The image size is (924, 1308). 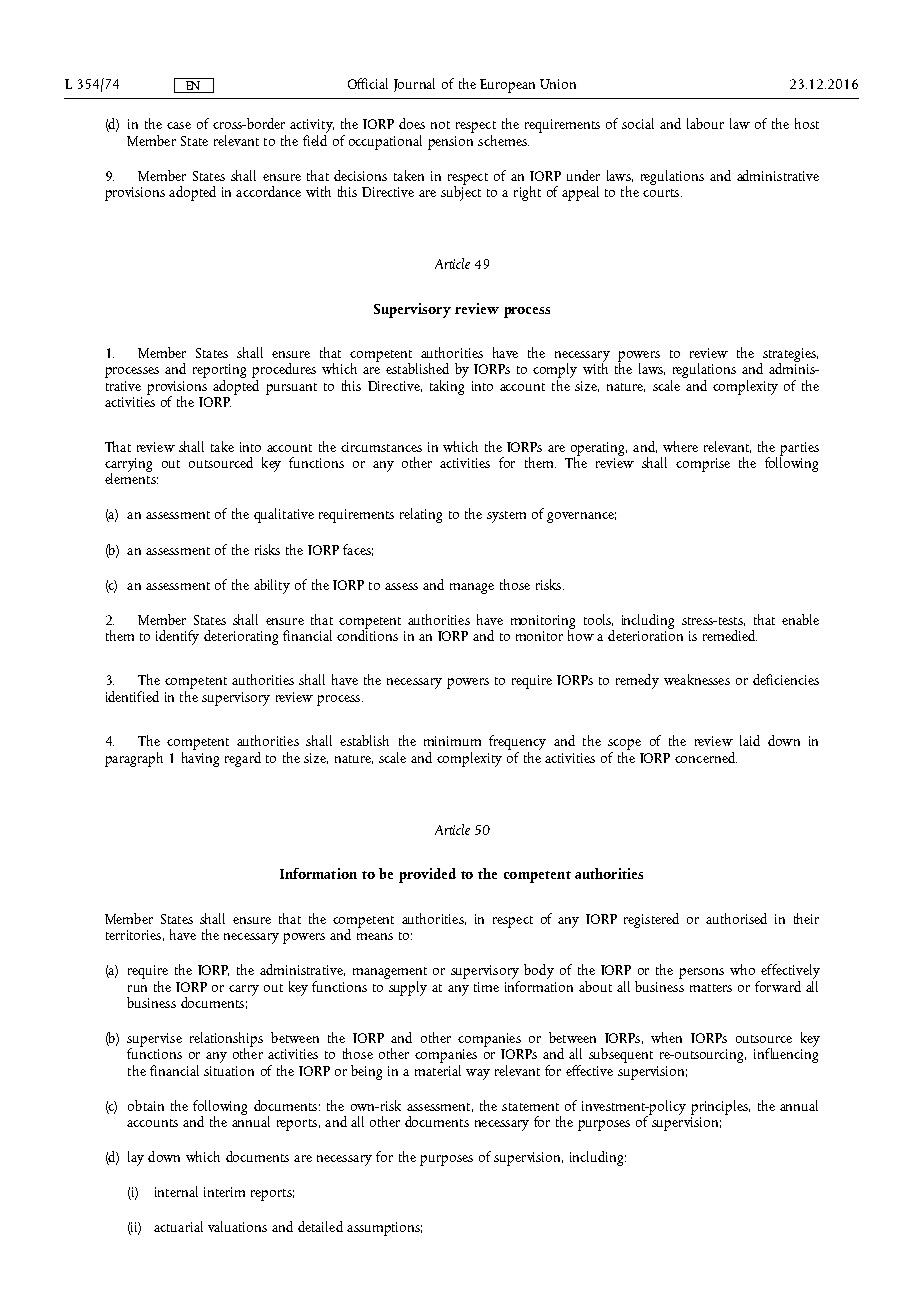 I want to click on case, so click(x=179, y=125).
